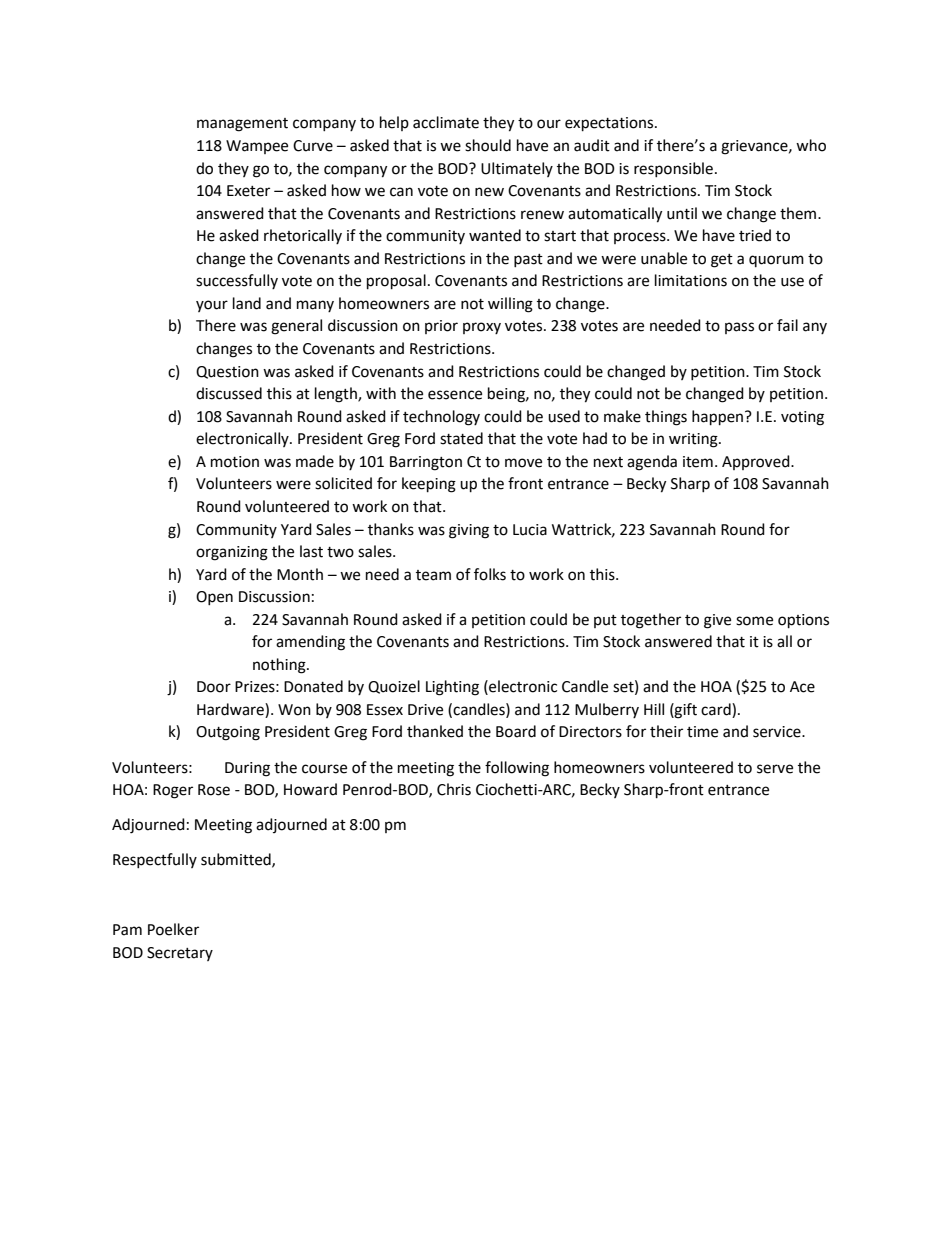  Describe the element at coordinates (242, 125) in the page. I see `management` at that location.
